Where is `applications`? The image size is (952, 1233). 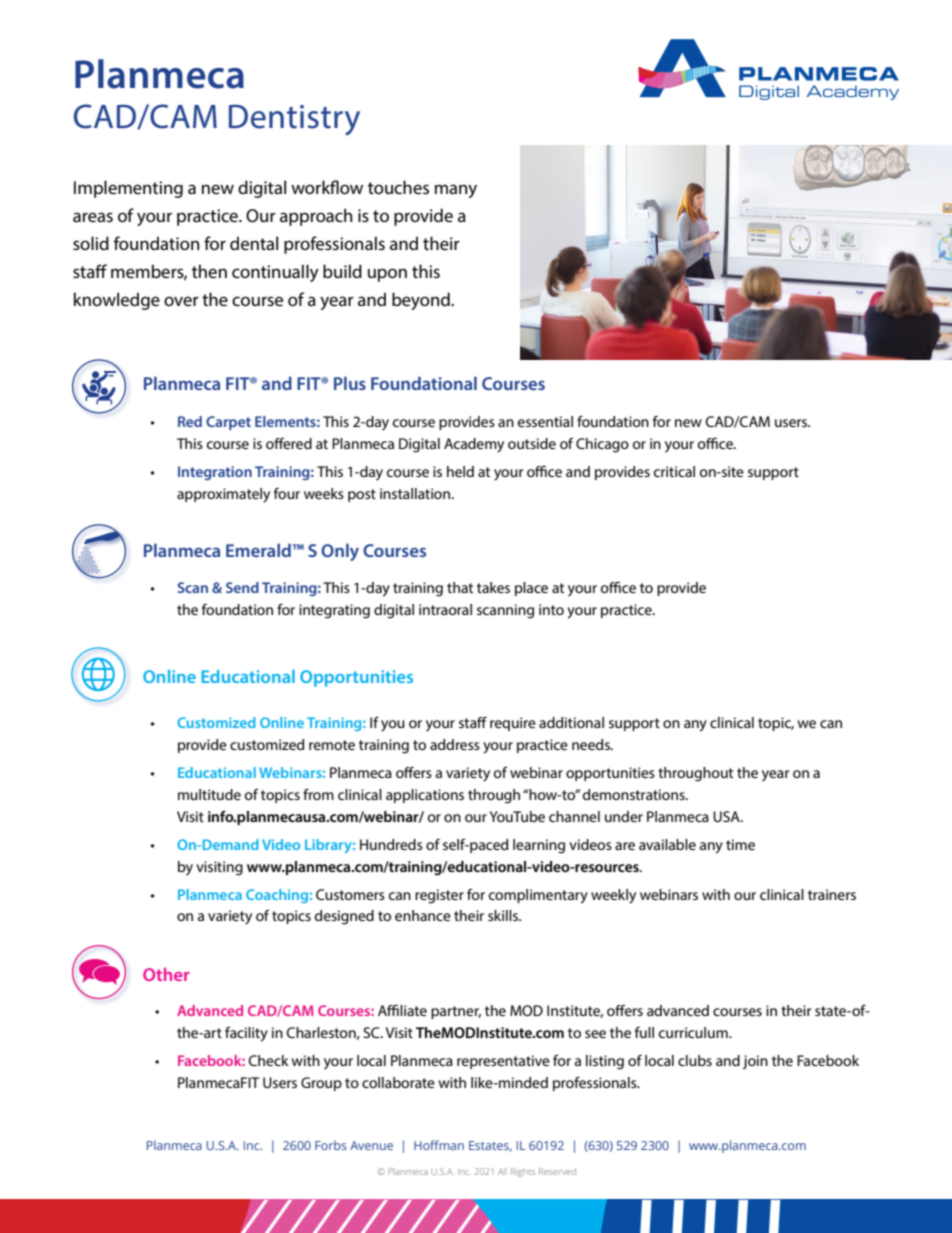 applications is located at coordinates (425, 796).
